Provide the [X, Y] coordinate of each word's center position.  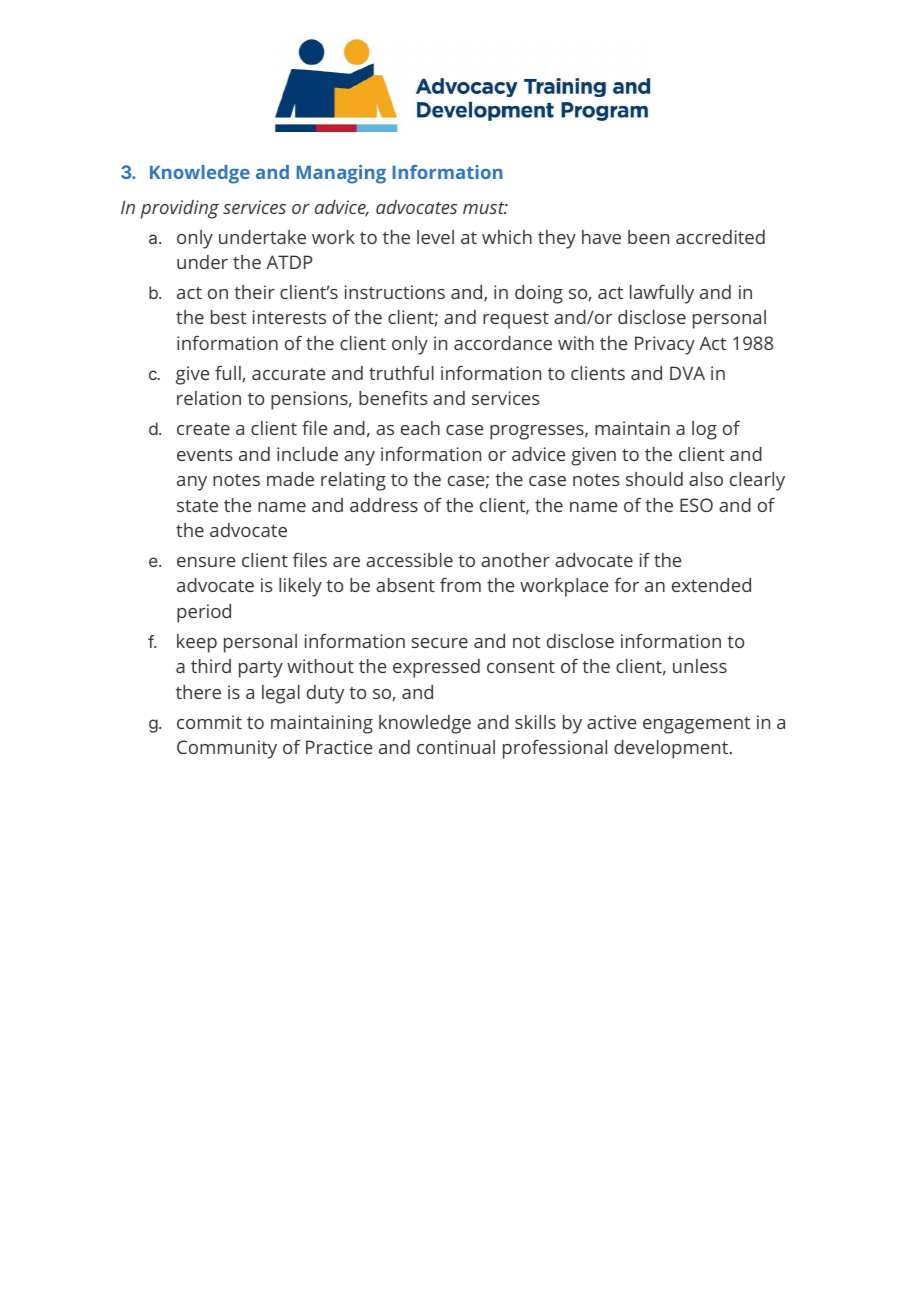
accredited [720, 237]
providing [180, 209]
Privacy [665, 345]
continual [456, 747]
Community [227, 749]
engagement [696, 725]
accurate [288, 374]
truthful [401, 373]
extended [711, 585]
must [485, 208]
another [515, 560]
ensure [206, 562]
